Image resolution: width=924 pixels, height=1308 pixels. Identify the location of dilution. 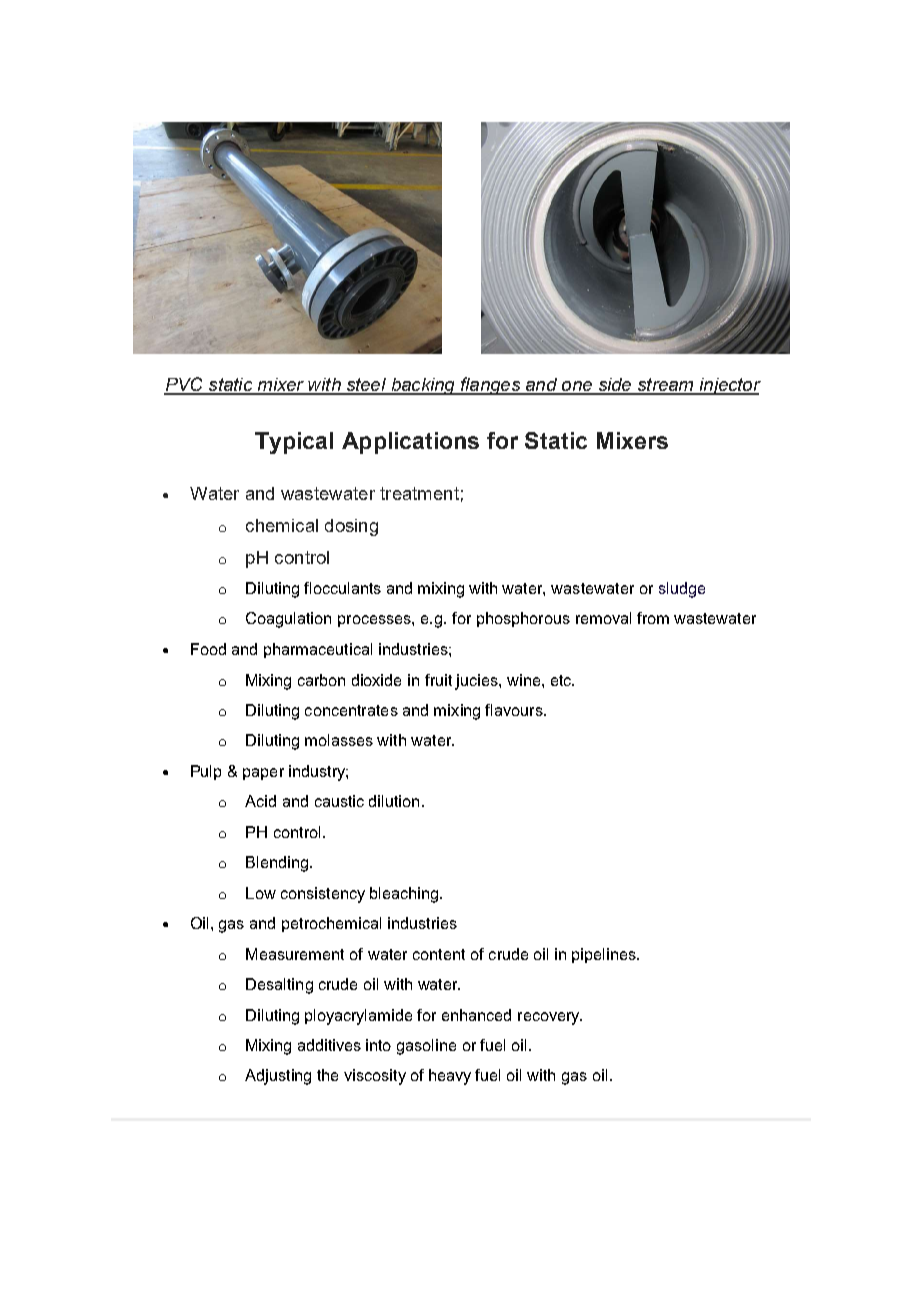
(394, 801).
